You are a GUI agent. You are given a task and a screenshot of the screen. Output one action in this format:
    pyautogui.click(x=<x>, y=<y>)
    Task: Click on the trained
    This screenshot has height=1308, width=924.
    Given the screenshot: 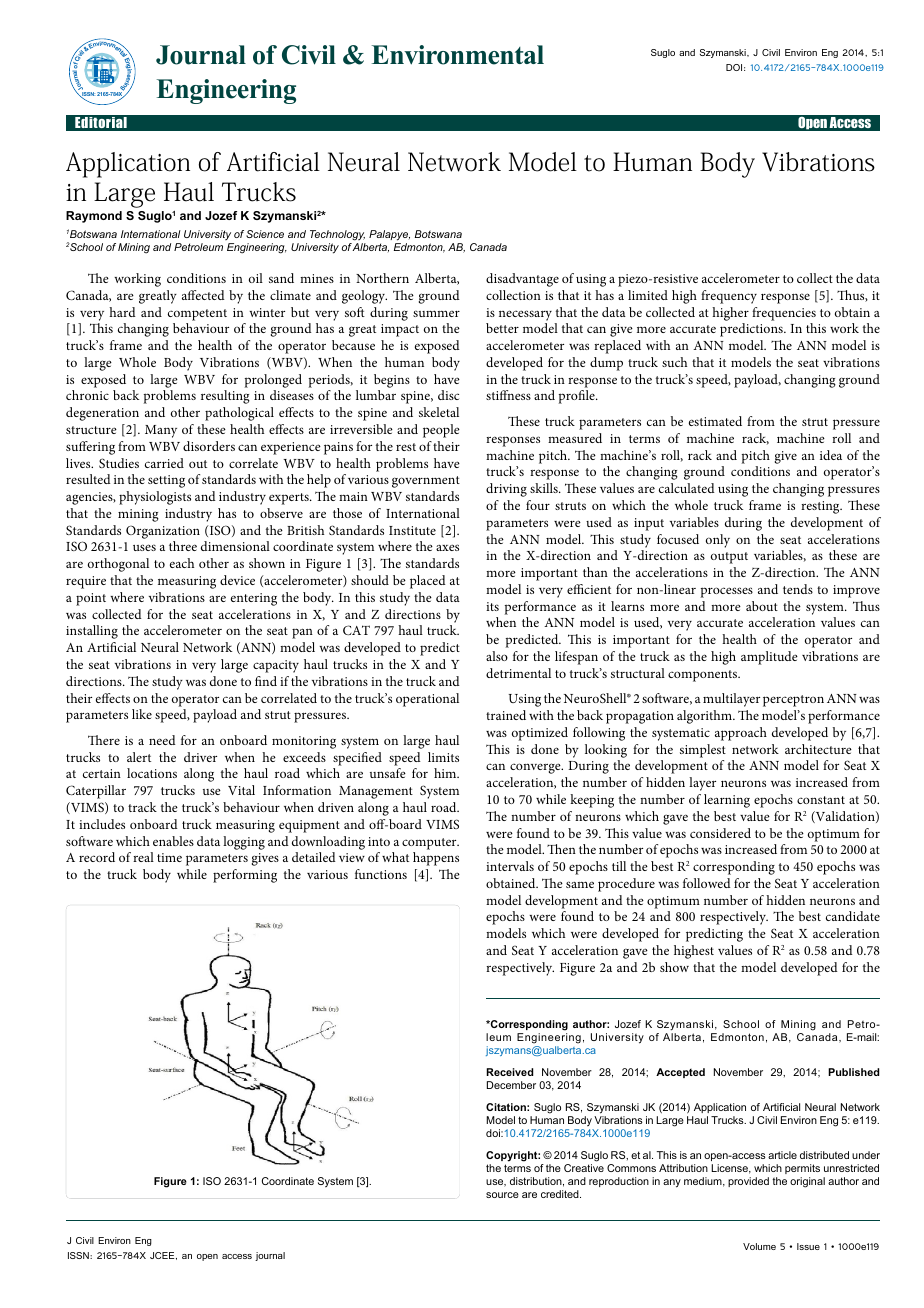 What is the action you would take?
    pyautogui.click(x=506, y=715)
